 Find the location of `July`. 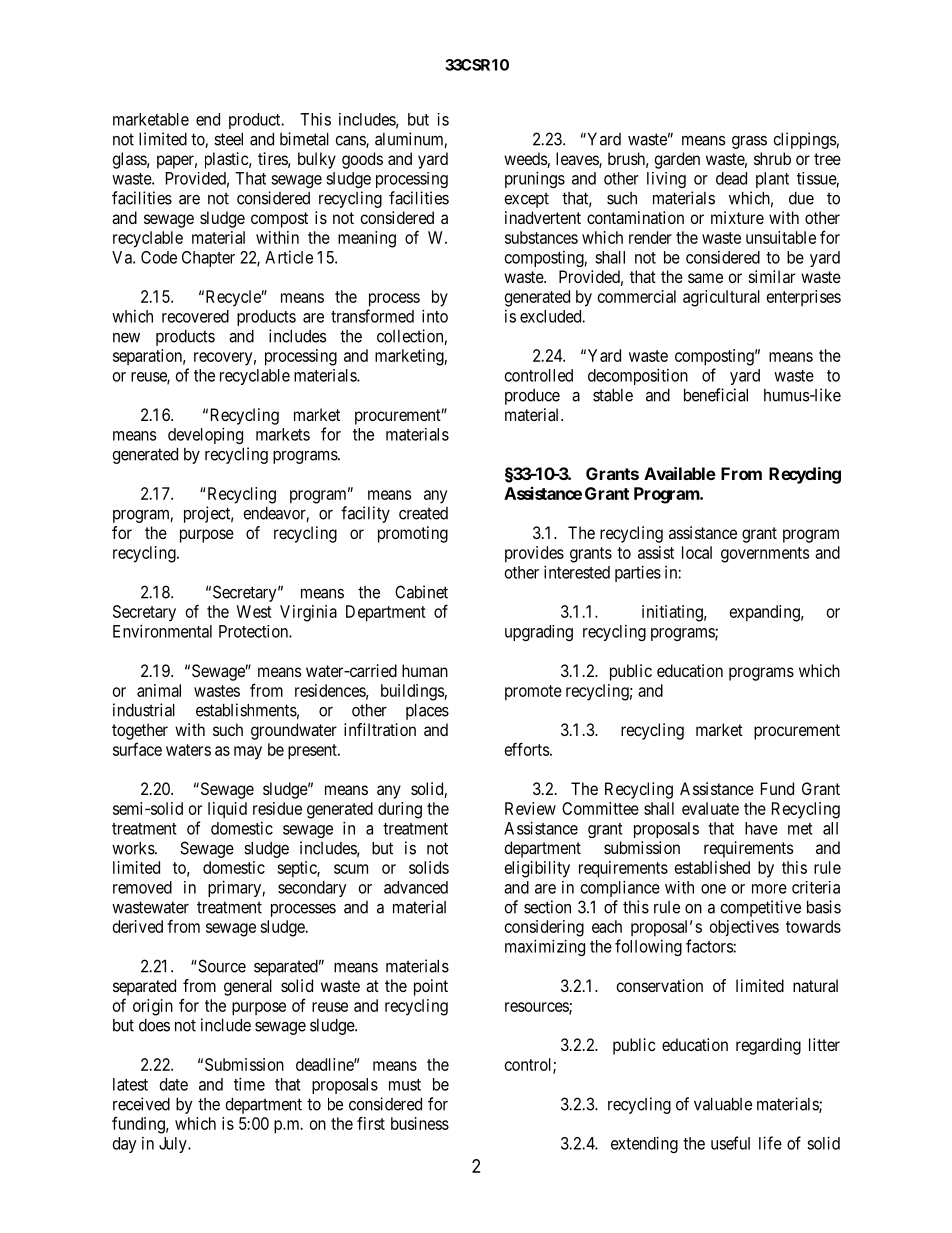

July is located at coordinates (174, 1145).
